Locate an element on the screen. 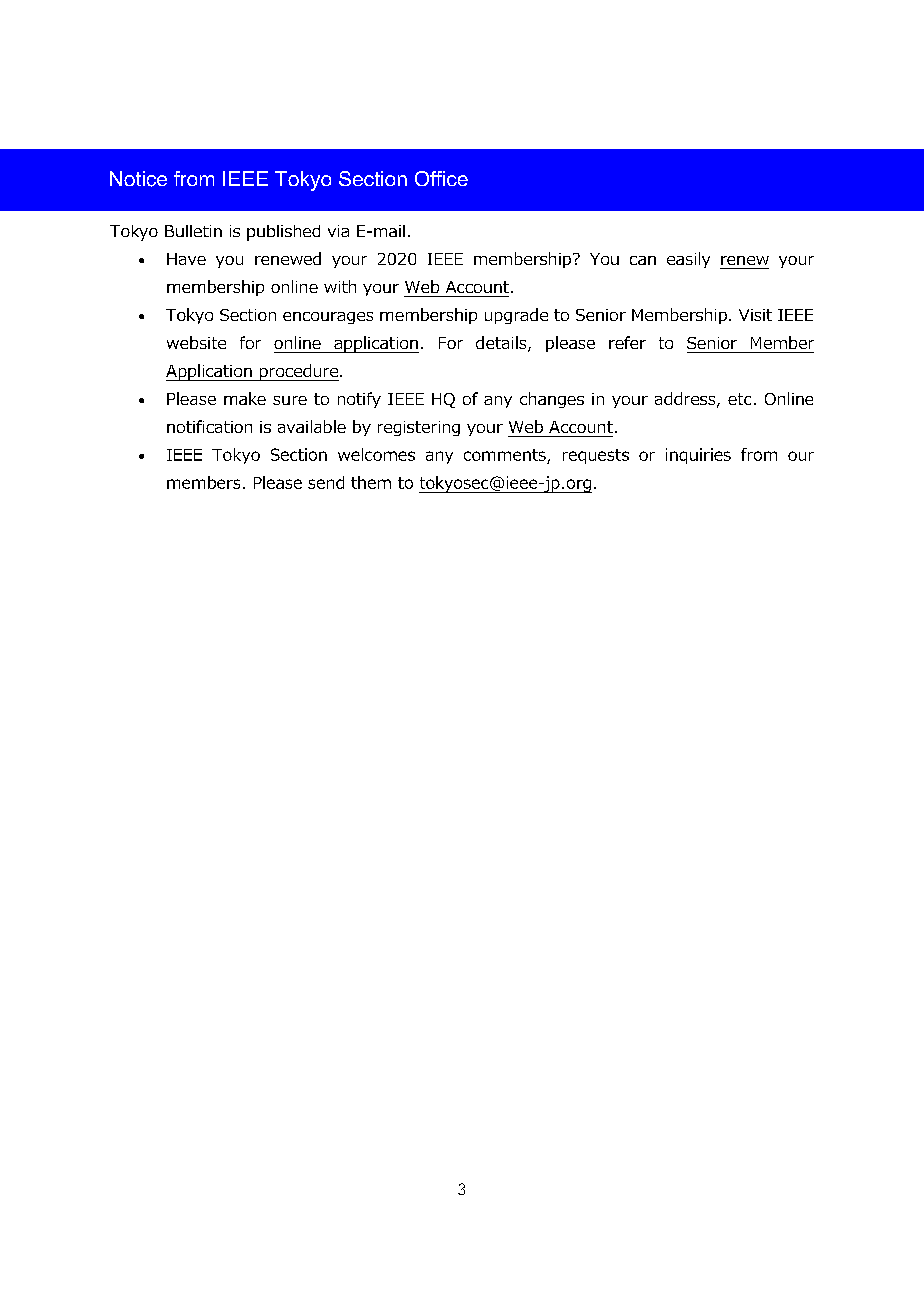 The height and width of the screenshot is (1308, 924). easily is located at coordinates (688, 260).
